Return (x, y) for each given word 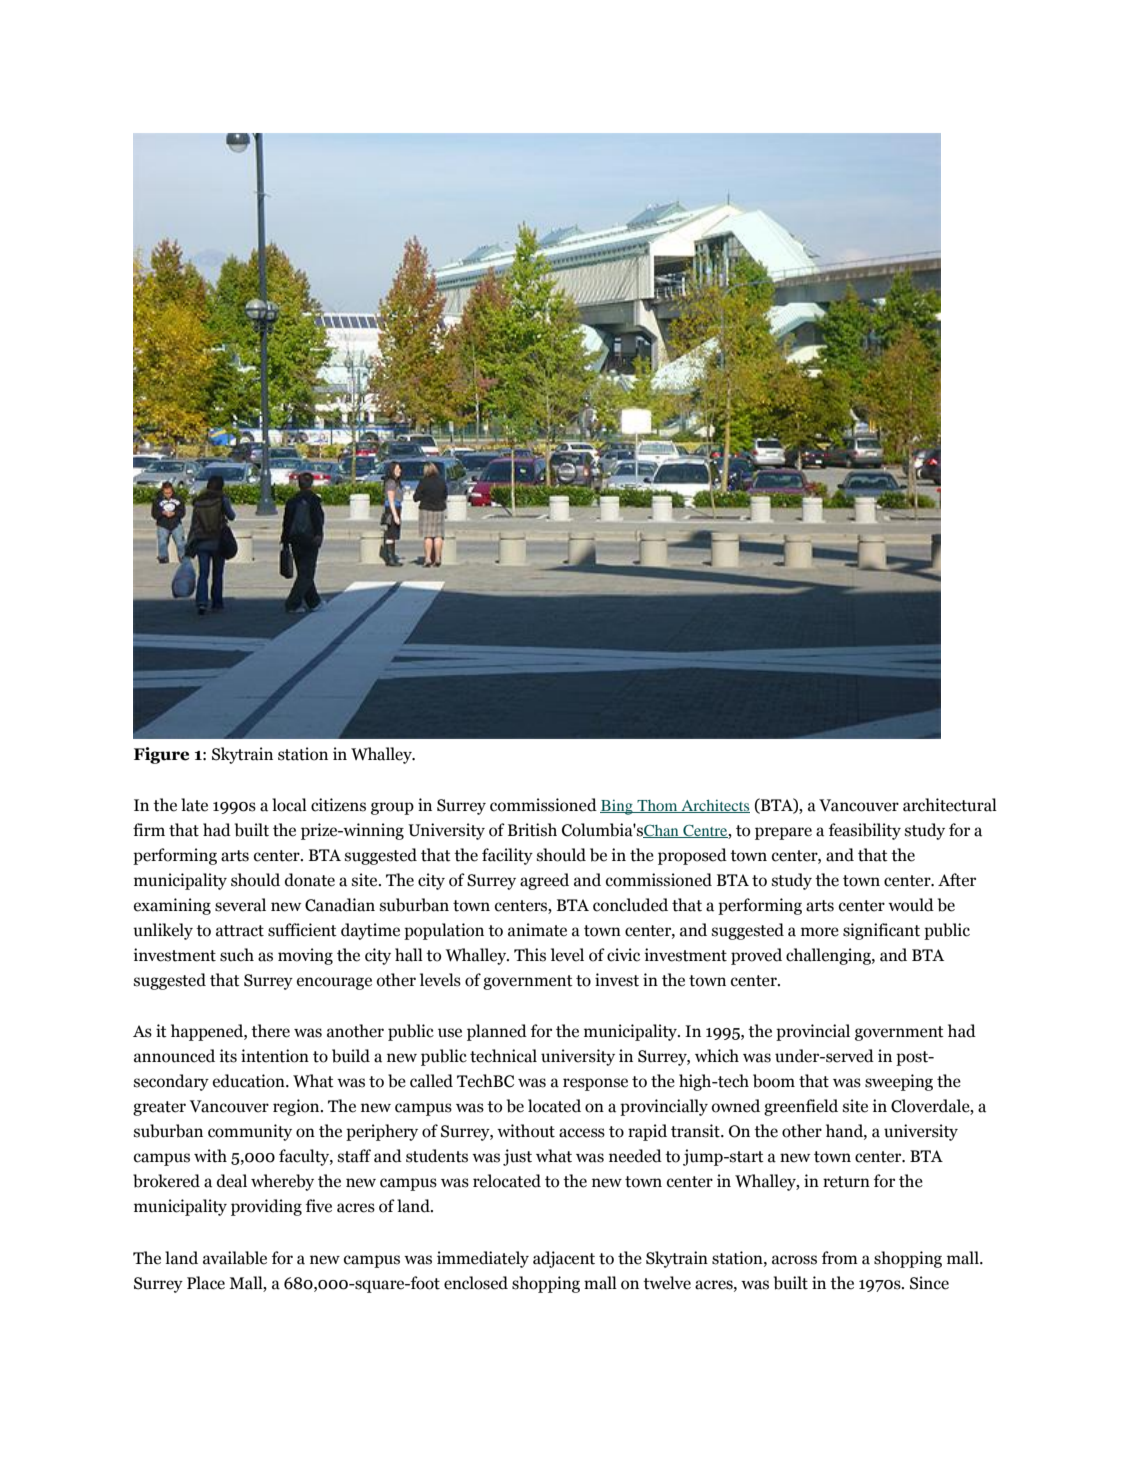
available (235, 1258)
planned (497, 1032)
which (717, 1056)
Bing (617, 807)
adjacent (564, 1259)
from (840, 1258)
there (270, 1031)
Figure (161, 755)
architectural (950, 805)
